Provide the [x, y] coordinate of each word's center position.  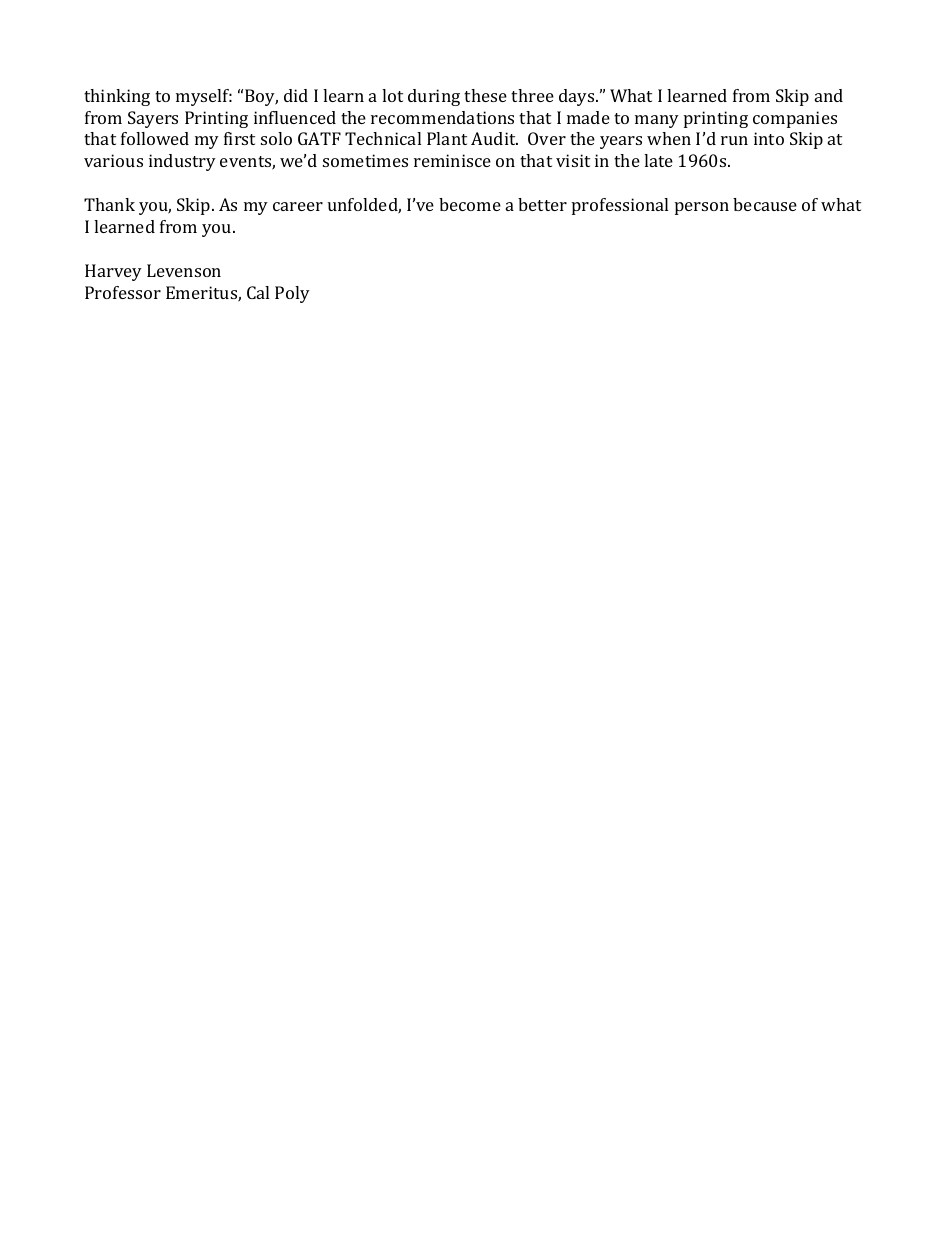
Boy [261, 97]
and [829, 95]
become [470, 204]
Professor [123, 292]
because [765, 204]
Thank [109, 204]
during [434, 97]
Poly [292, 294]
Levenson [184, 270]
